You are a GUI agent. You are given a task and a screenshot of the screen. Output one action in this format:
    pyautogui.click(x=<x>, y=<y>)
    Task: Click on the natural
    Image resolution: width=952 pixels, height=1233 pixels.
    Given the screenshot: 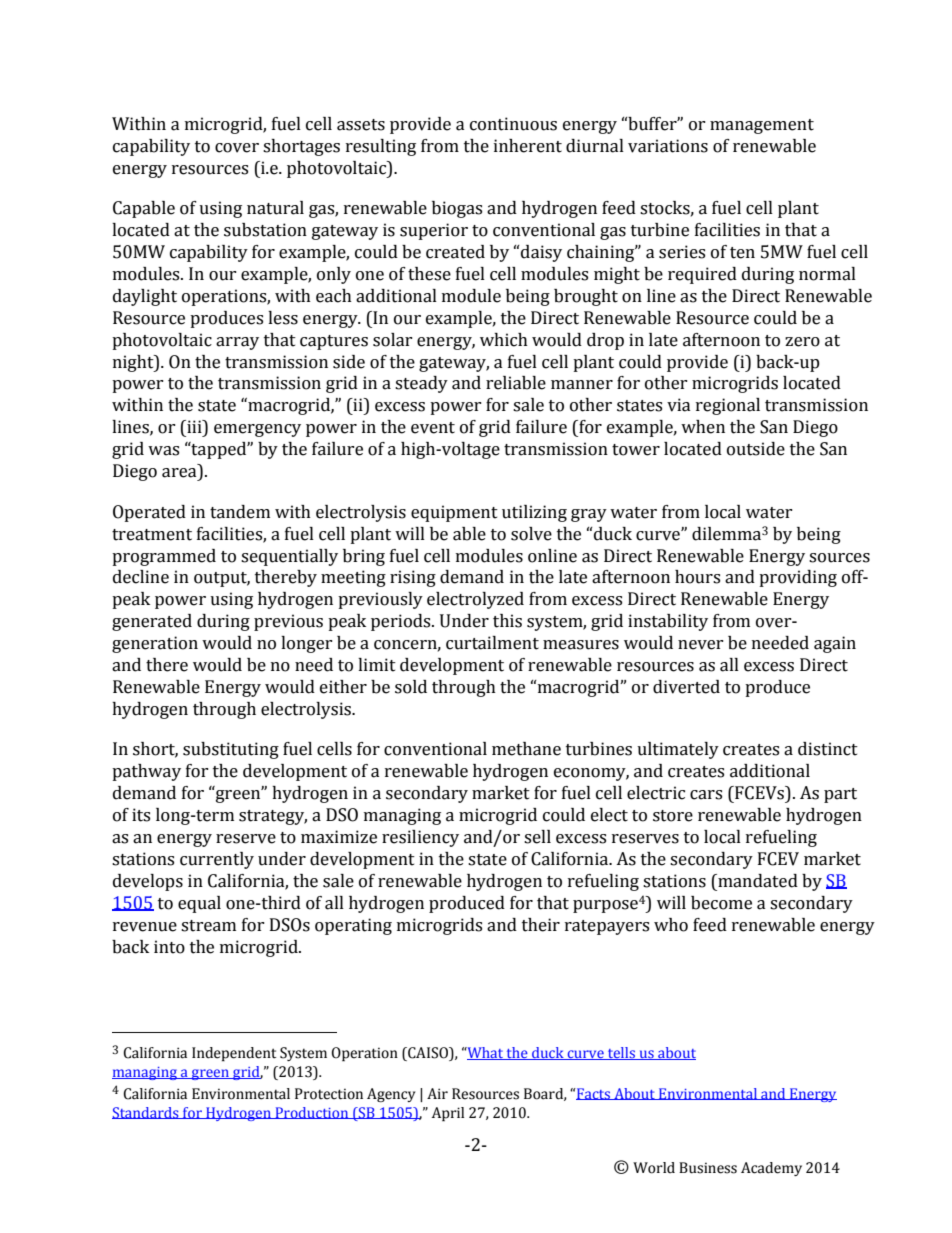 What is the action you would take?
    pyautogui.click(x=275, y=208)
